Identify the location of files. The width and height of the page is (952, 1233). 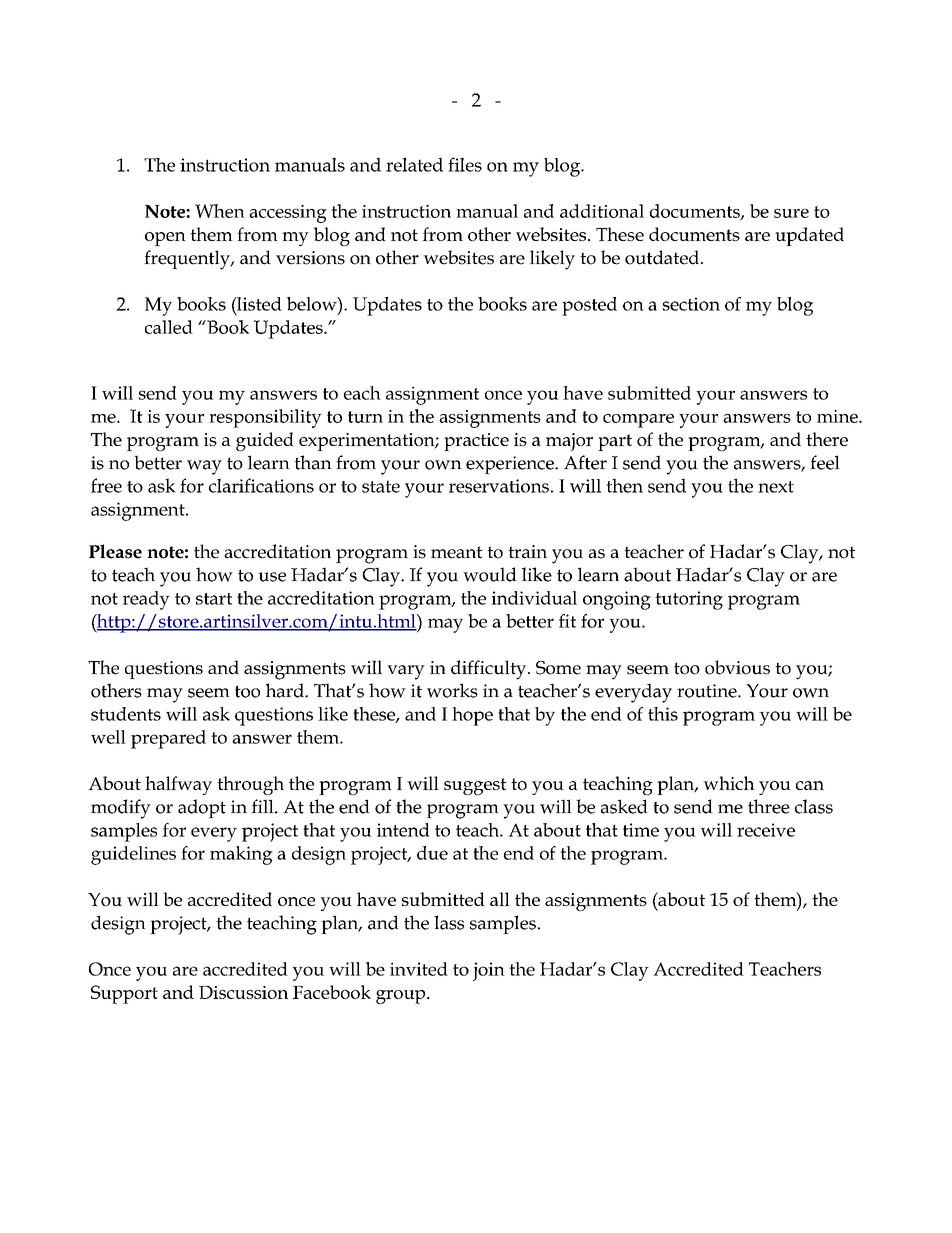
(465, 164).
